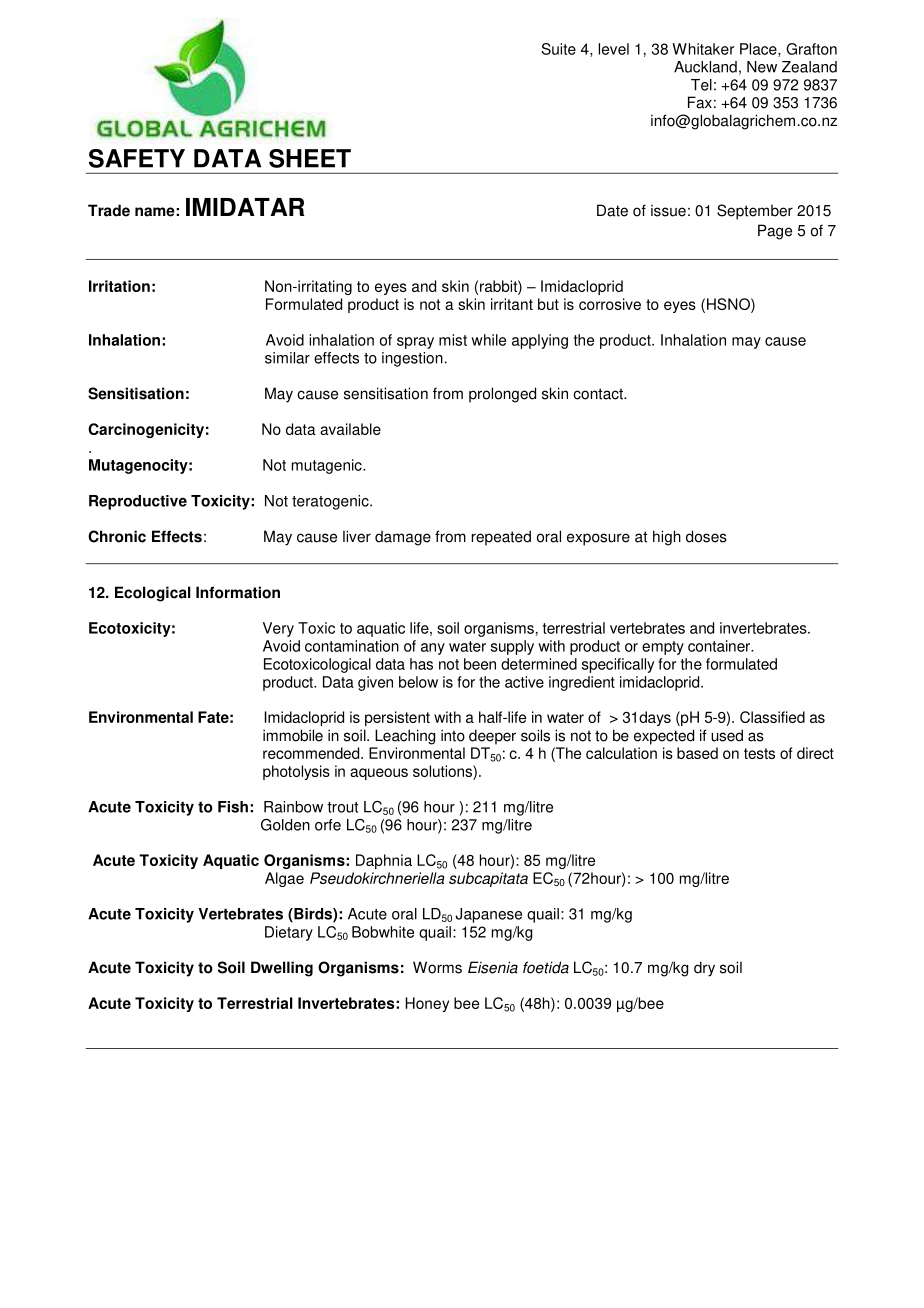 The height and width of the screenshot is (1308, 924). I want to click on SAFETY, so click(137, 158).
